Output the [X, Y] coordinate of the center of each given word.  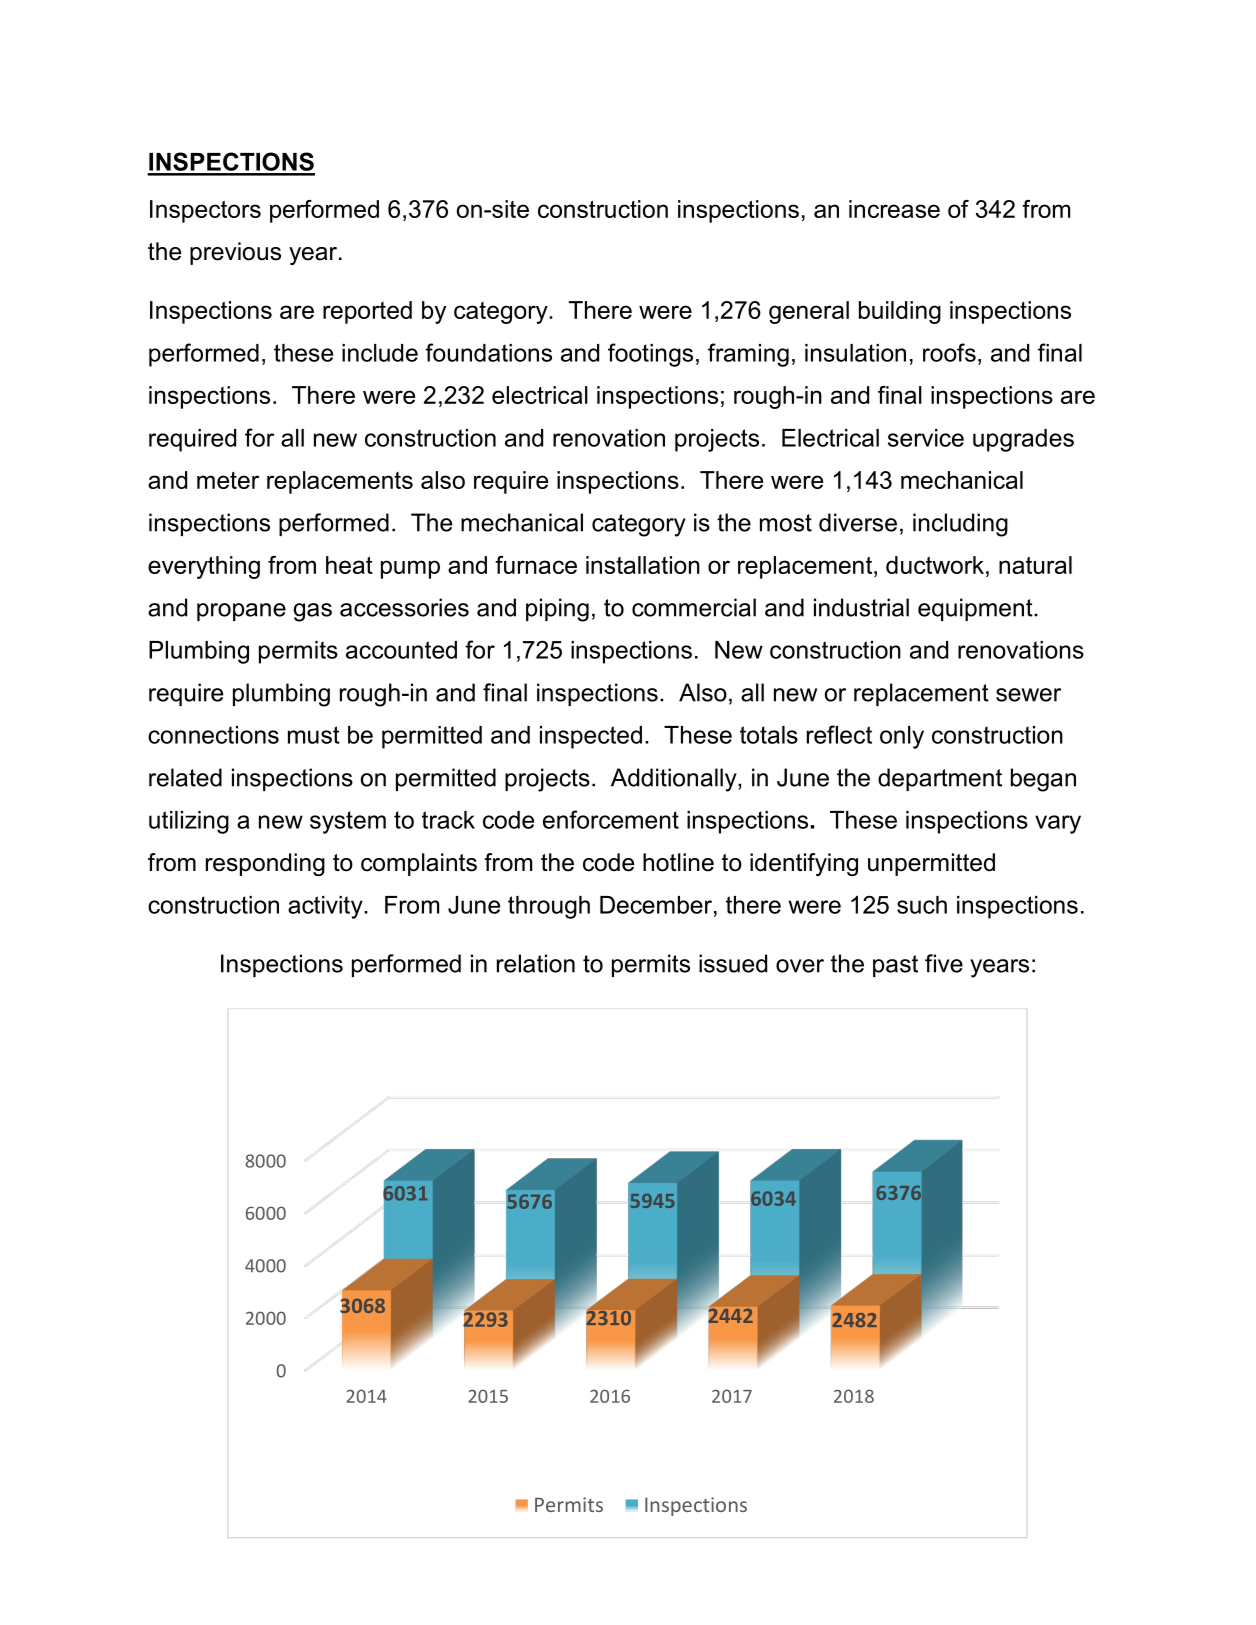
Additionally [675, 780]
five [944, 963]
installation [643, 565]
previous [235, 253]
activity [326, 907]
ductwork [935, 565]
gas [313, 612]
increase [894, 209]
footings [650, 355]
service [926, 438]
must [314, 735]
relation [536, 963]
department [940, 779]
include [380, 353]
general [809, 312]
